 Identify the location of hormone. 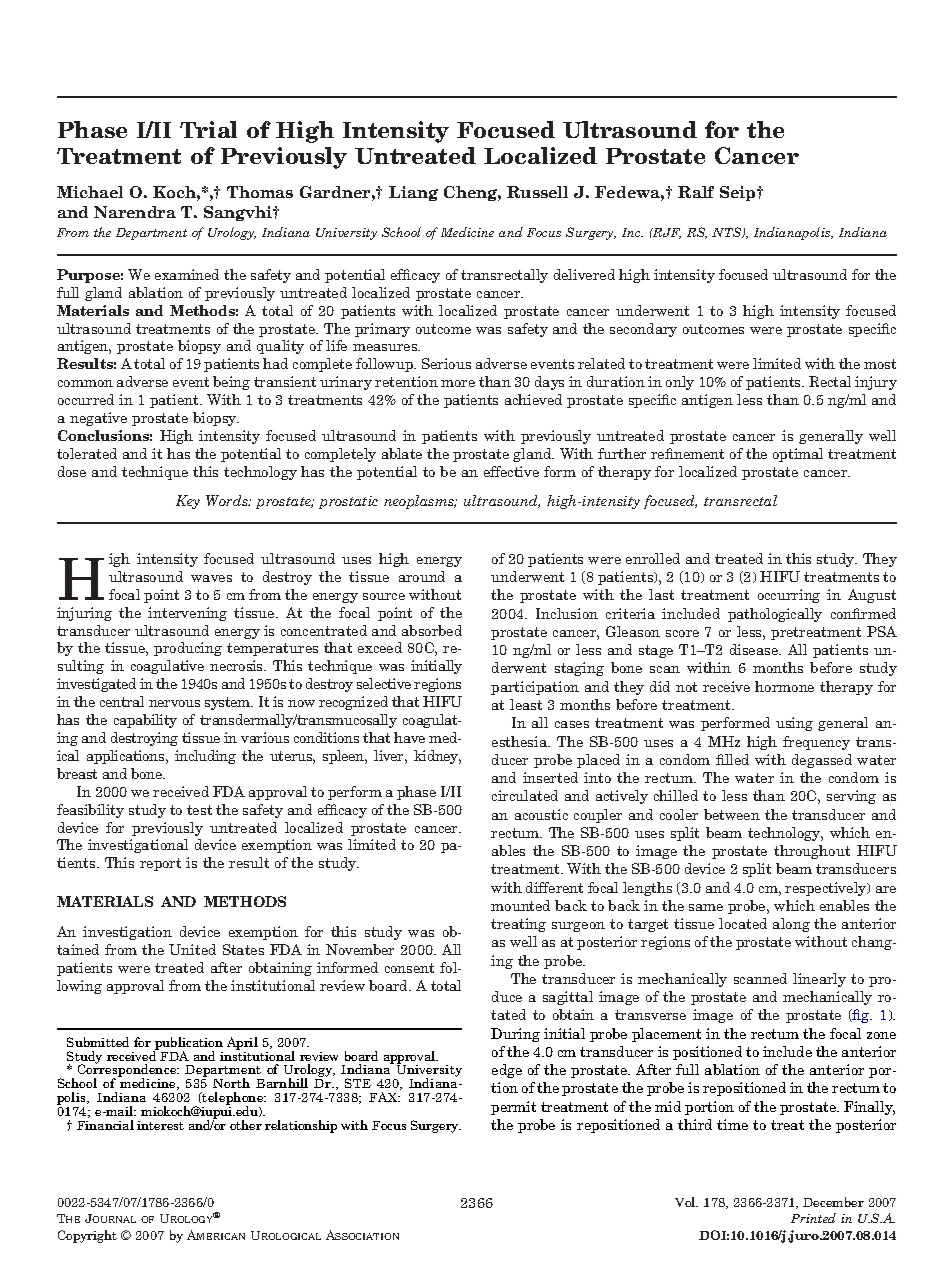
(784, 686).
